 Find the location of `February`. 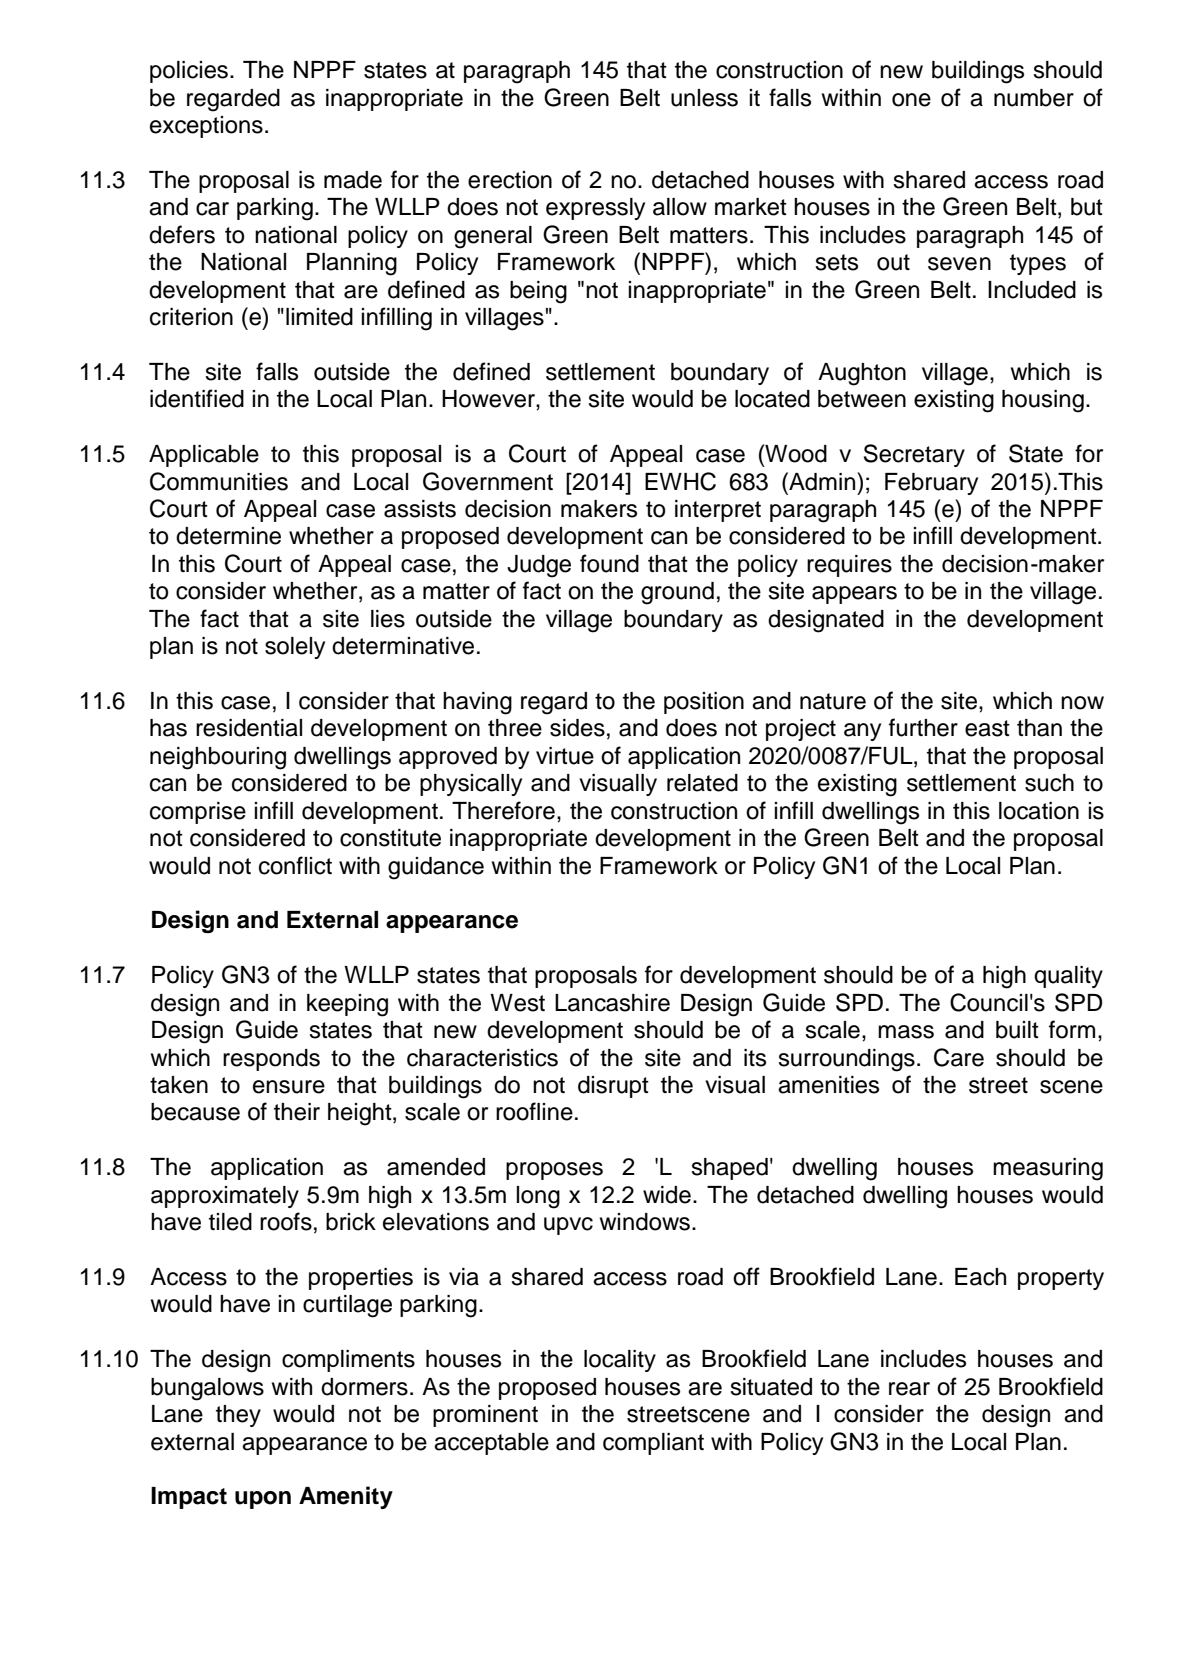

February is located at coordinates (931, 484).
